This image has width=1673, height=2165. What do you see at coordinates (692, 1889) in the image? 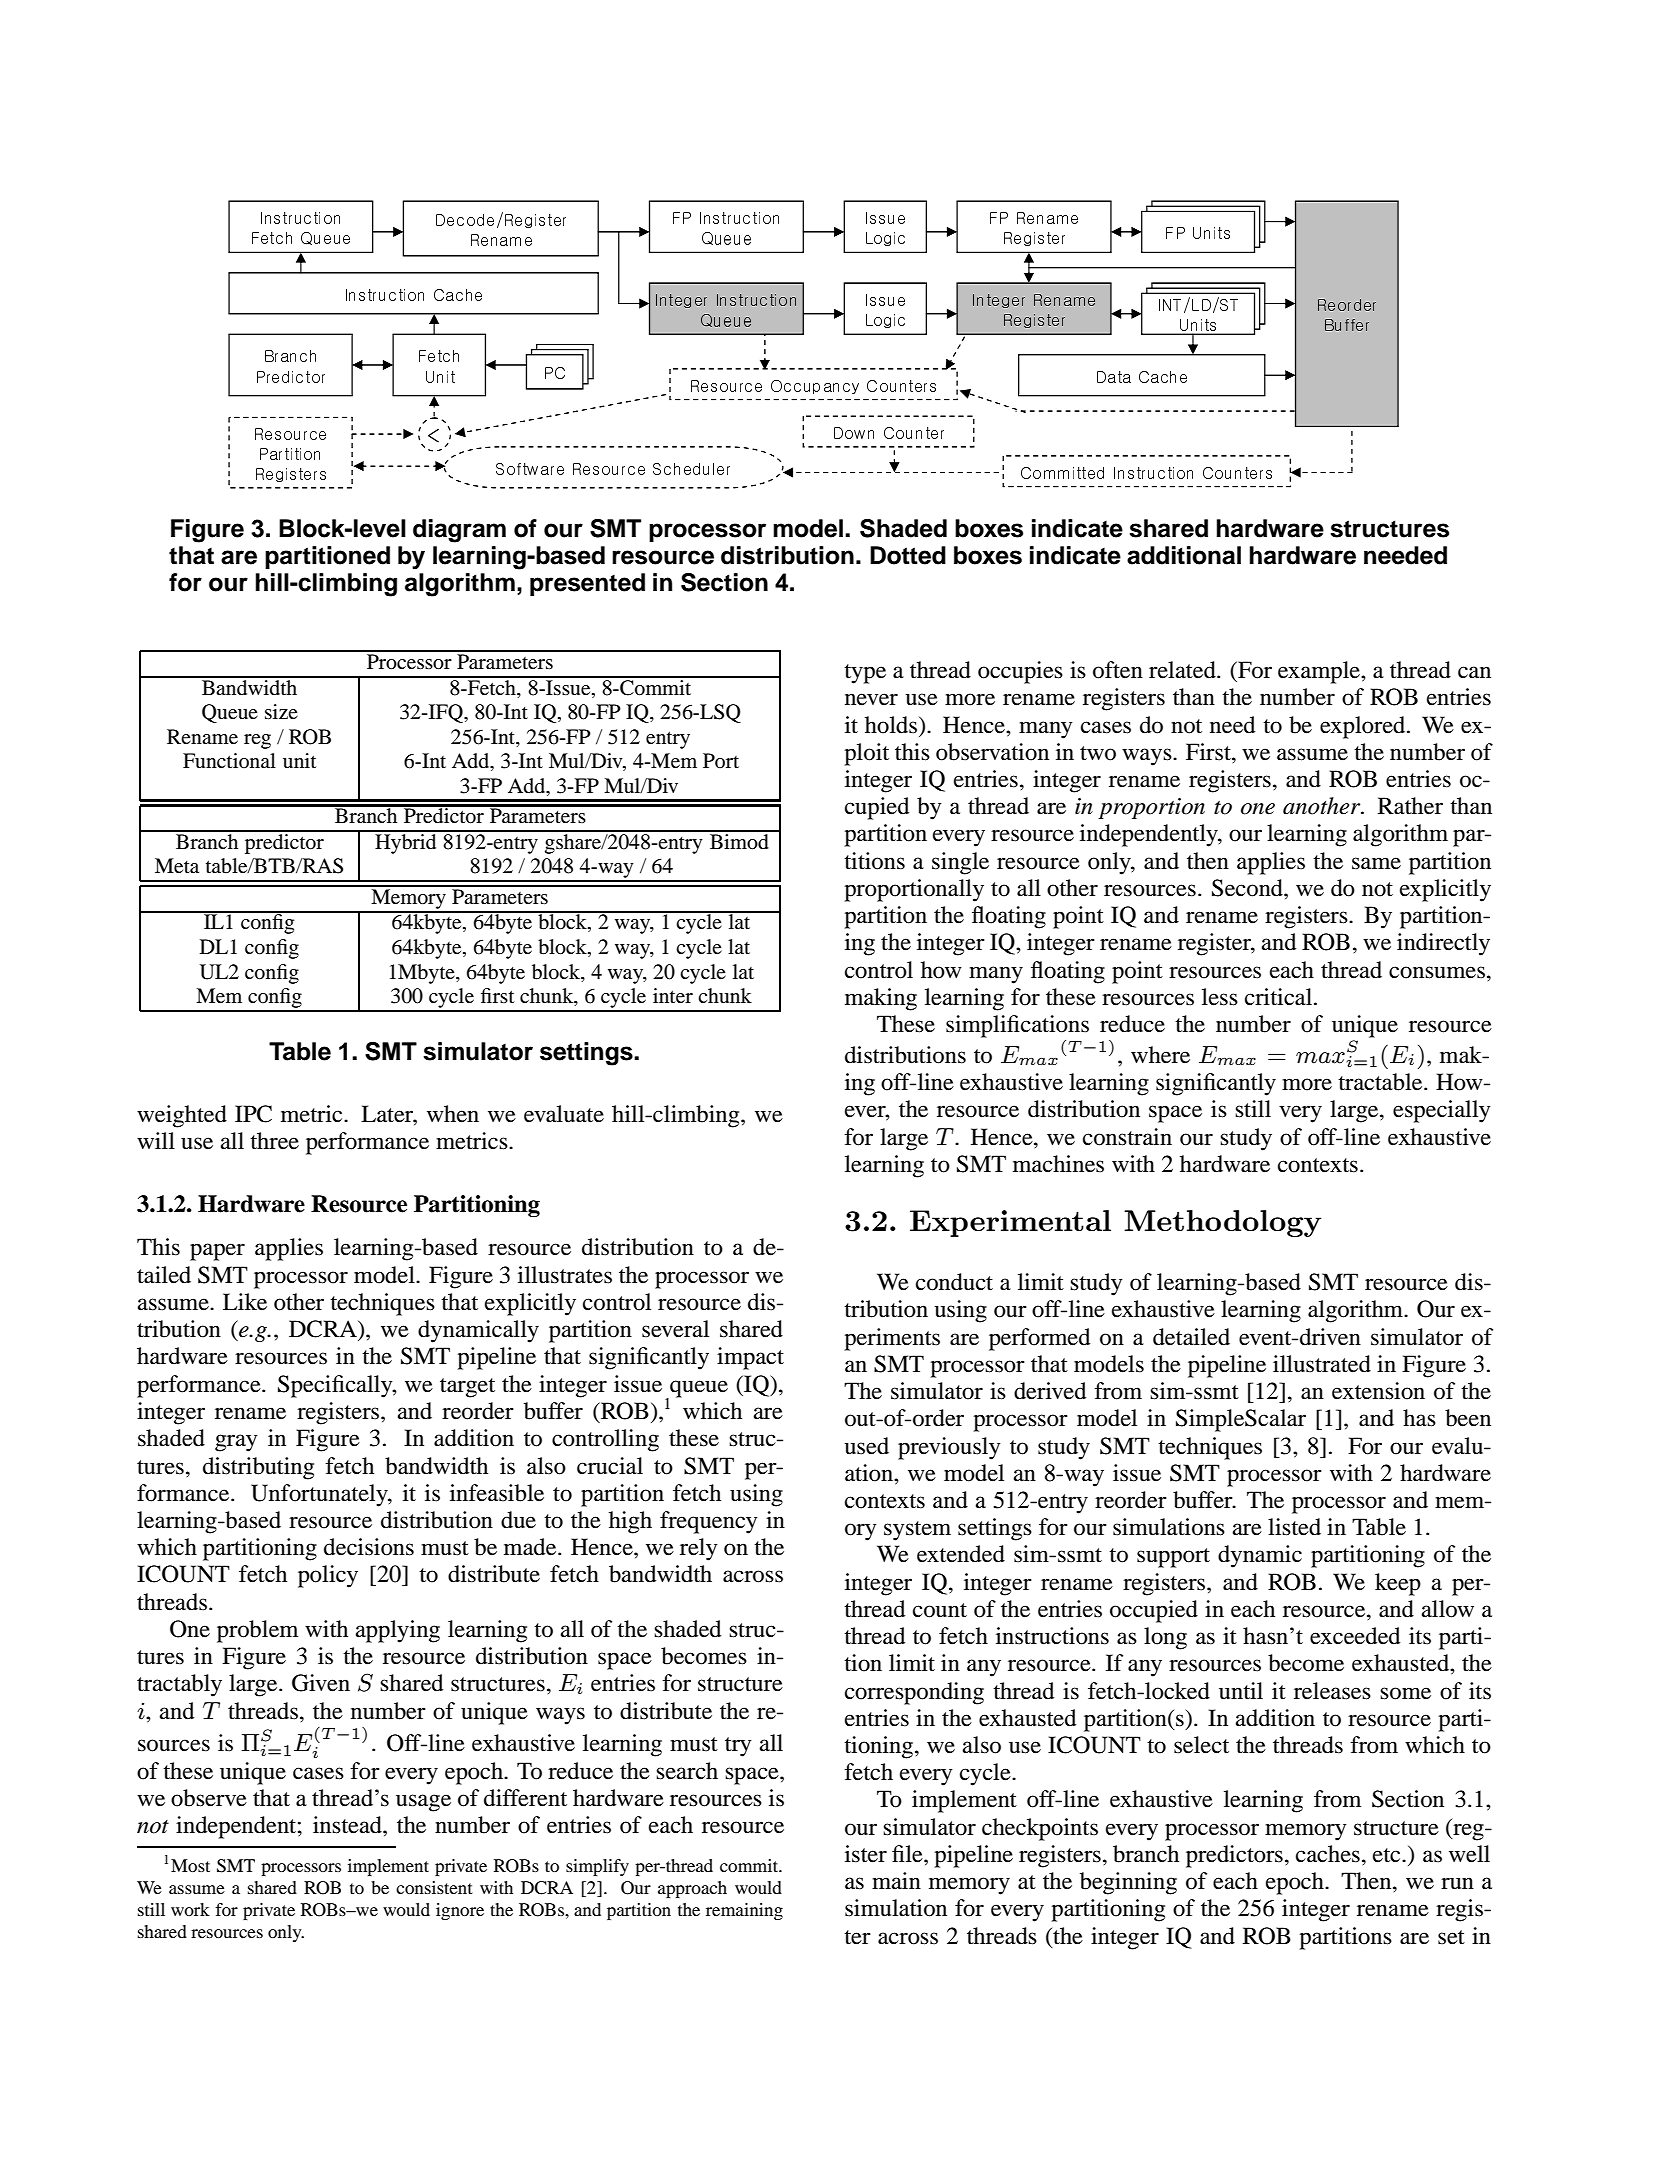
I see `approach` at bounding box center [692, 1889].
